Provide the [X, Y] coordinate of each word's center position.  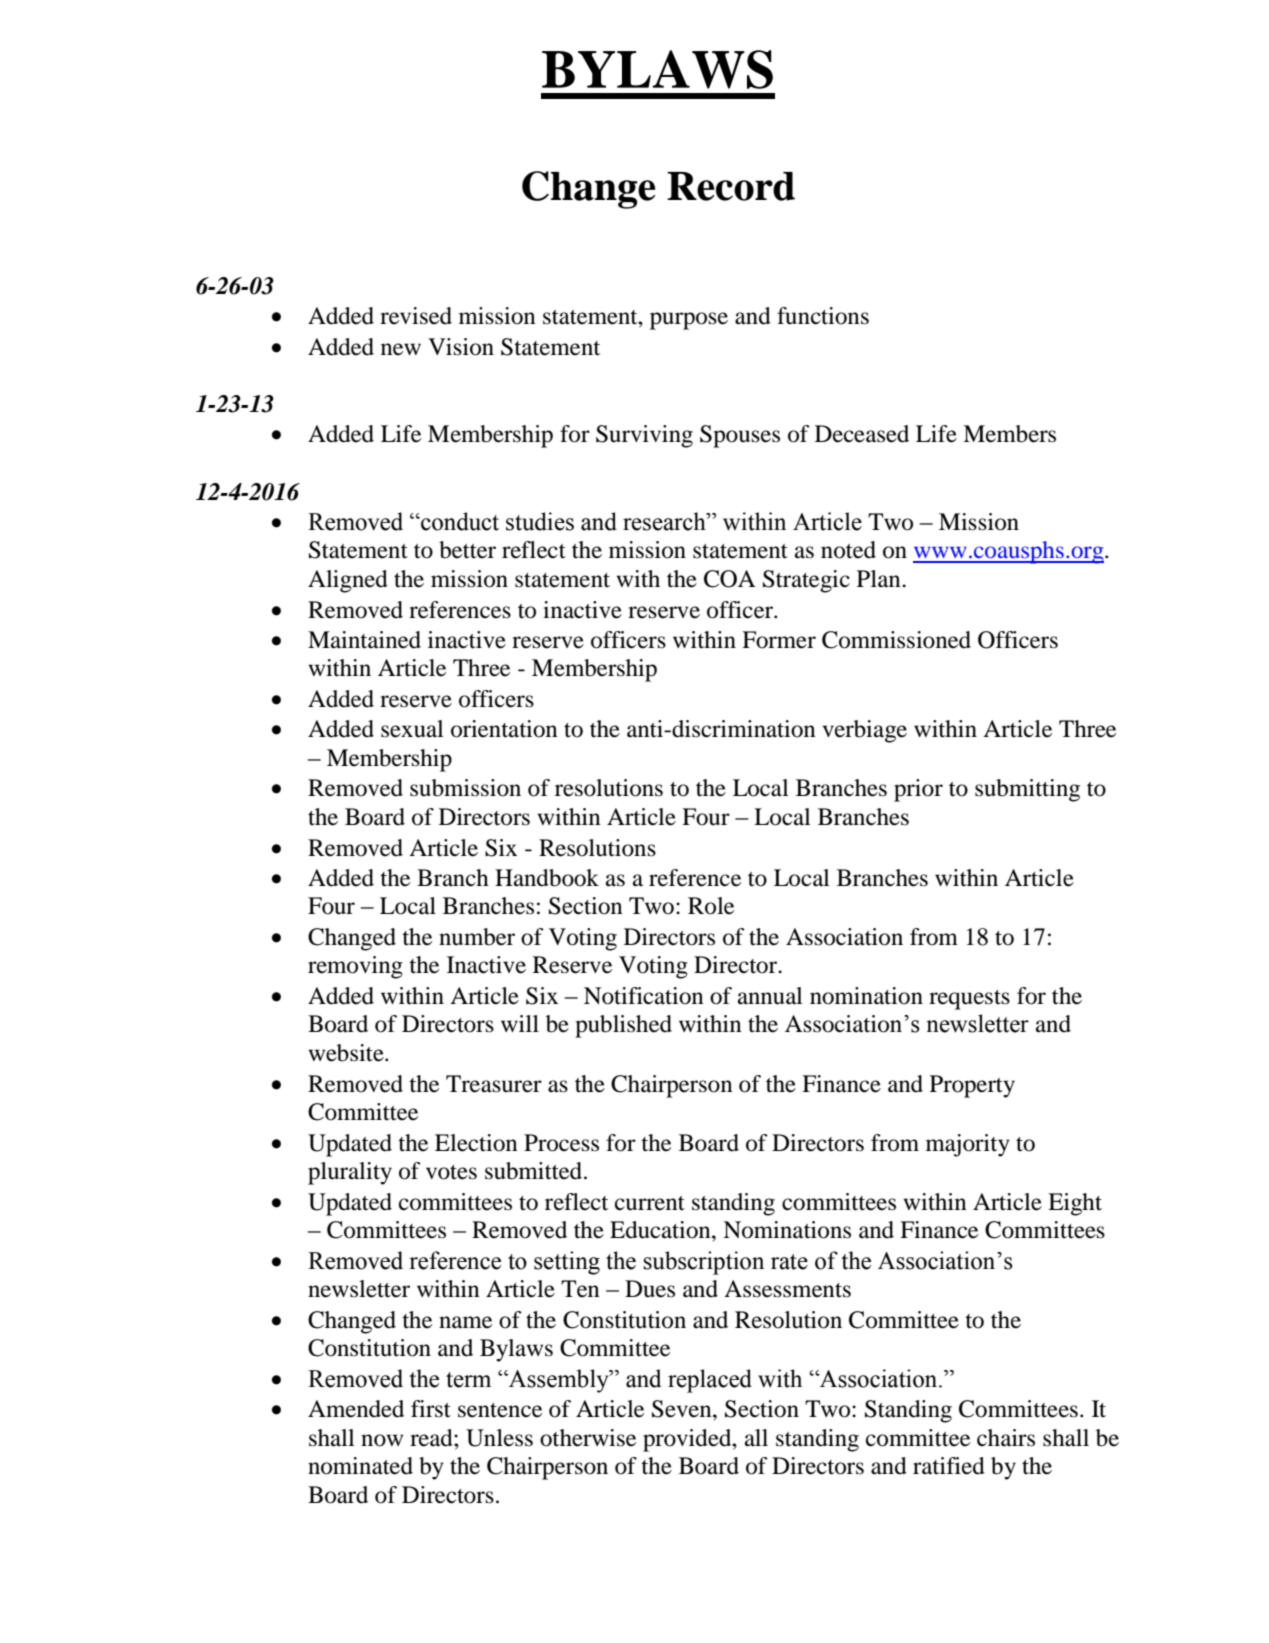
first [431, 1409]
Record [731, 186]
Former [779, 640]
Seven [683, 1409]
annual [770, 996]
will [520, 1023]
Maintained [364, 640]
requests [969, 1000]
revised [416, 316]
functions [823, 316]
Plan [880, 579]
